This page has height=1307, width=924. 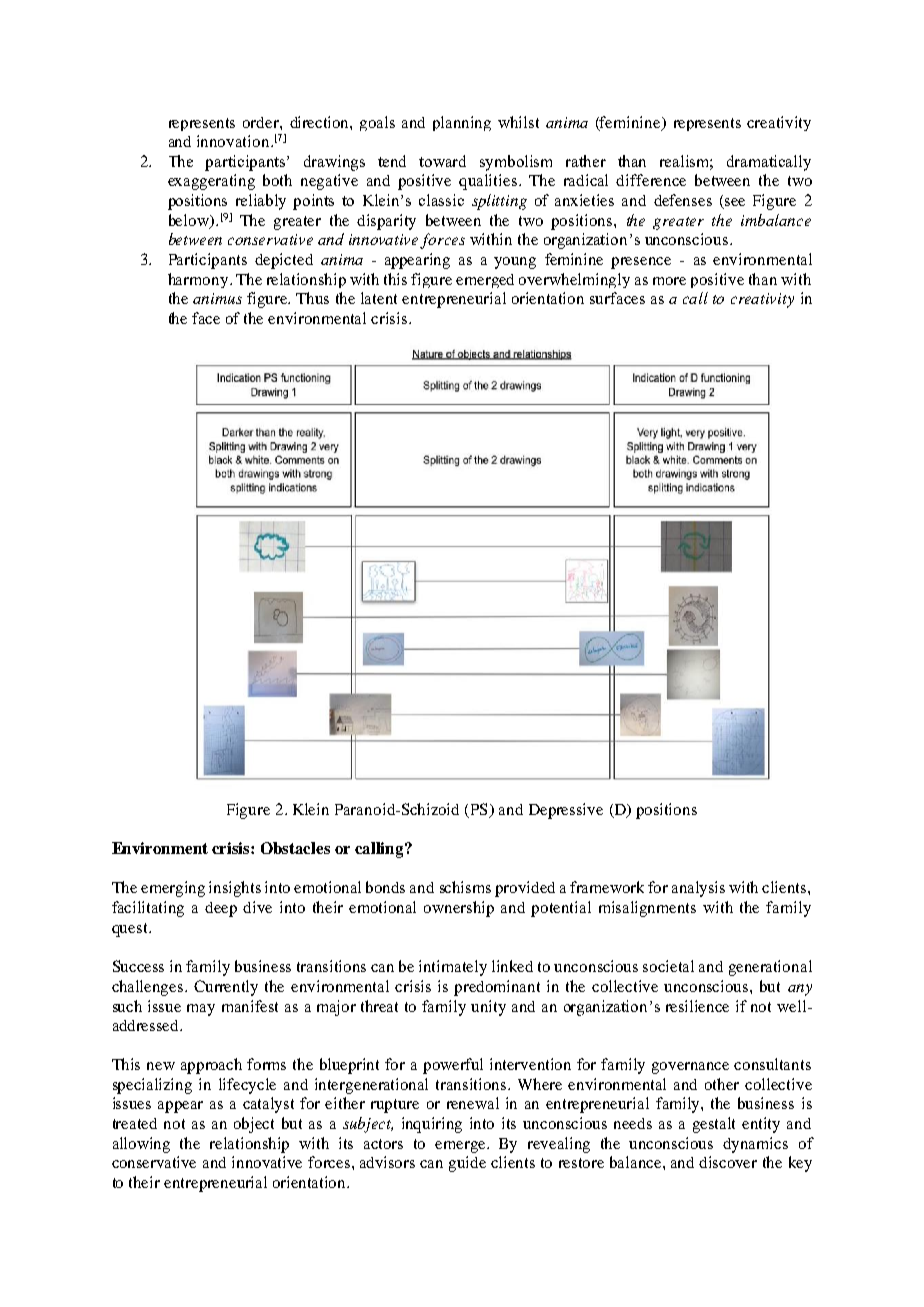 I want to click on exaggerating, so click(x=211, y=182).
